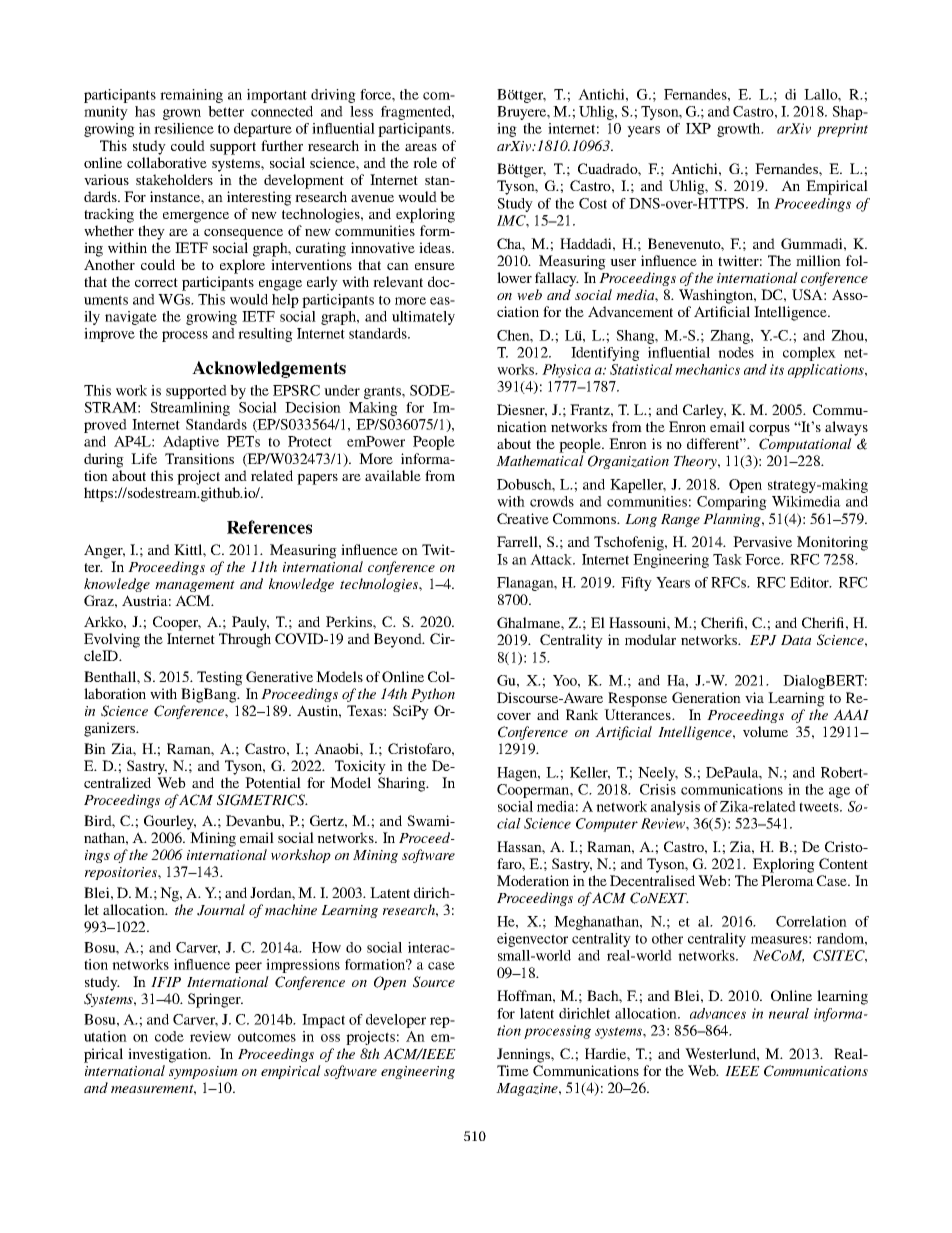 The image size is (952, 1233). I want to click on management, so click(195, 586).
